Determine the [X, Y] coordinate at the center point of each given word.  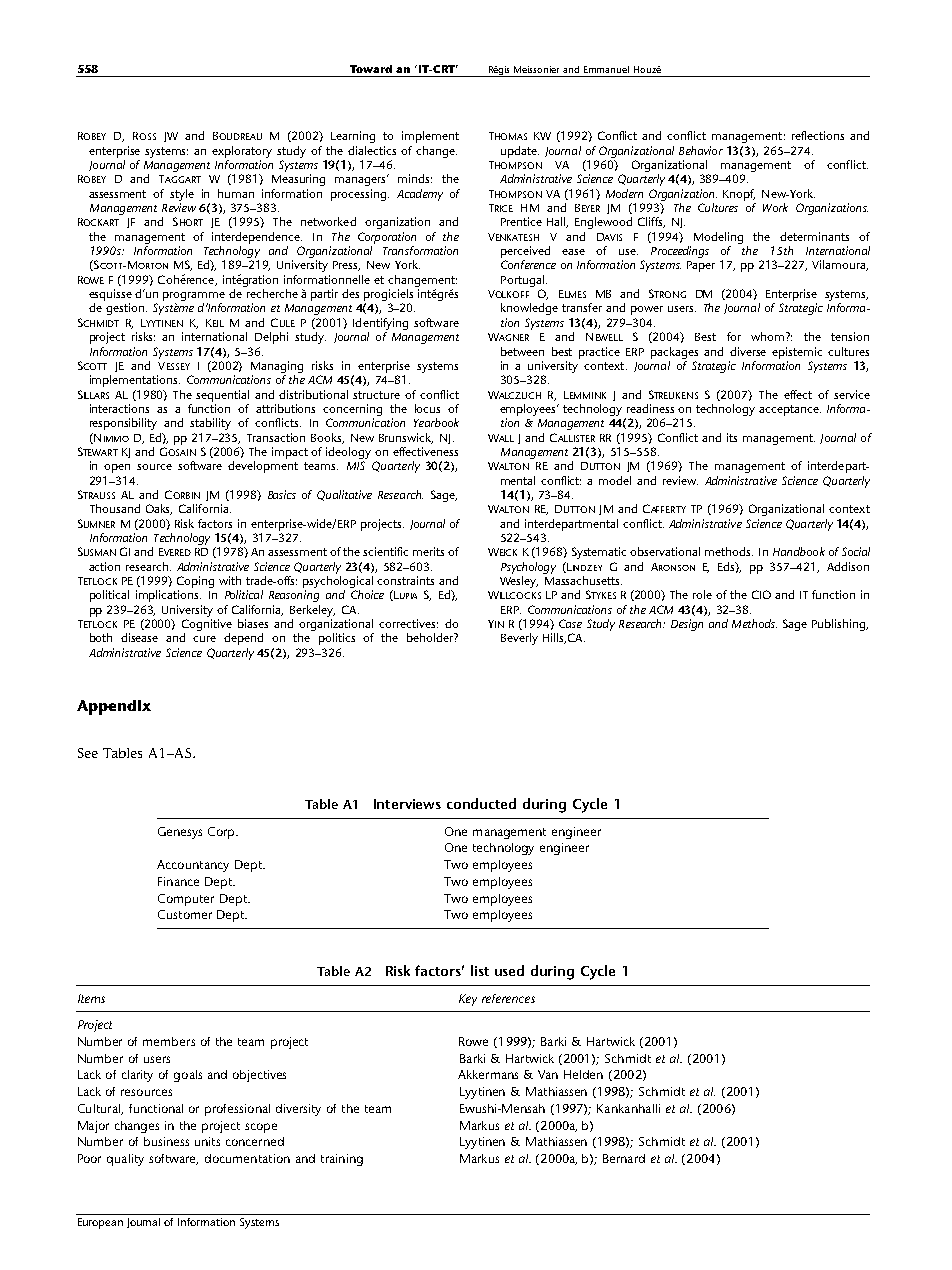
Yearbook [436, 422]
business [166, 1141]
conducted [481, 803]
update [520, 152]
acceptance [790, 410]
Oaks [159, 509]
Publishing [840, 625]
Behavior [701, 150]
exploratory [242, 152]
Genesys [180, 833]
